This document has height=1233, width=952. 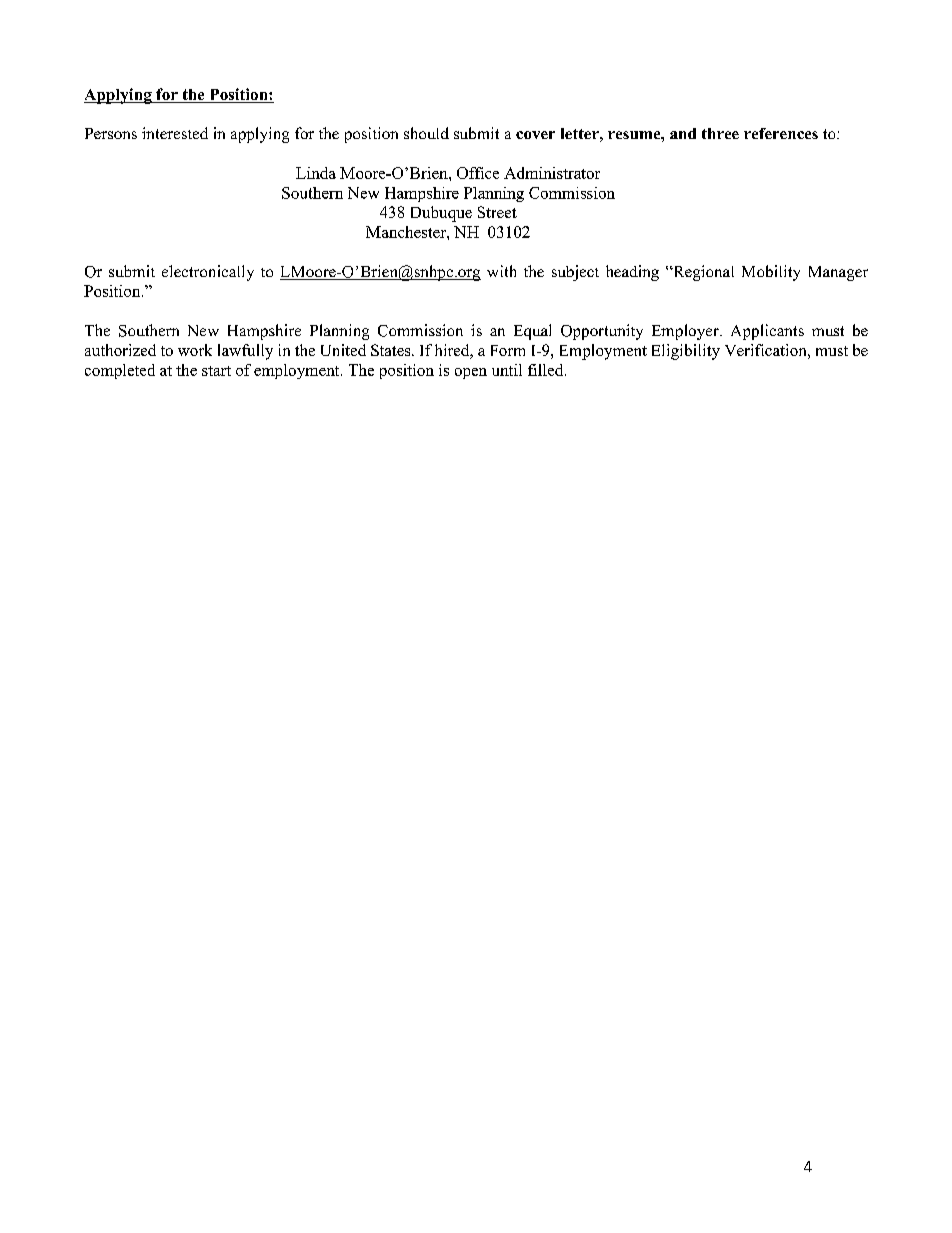 I want to click on interested, so click(x=175, y=133).
